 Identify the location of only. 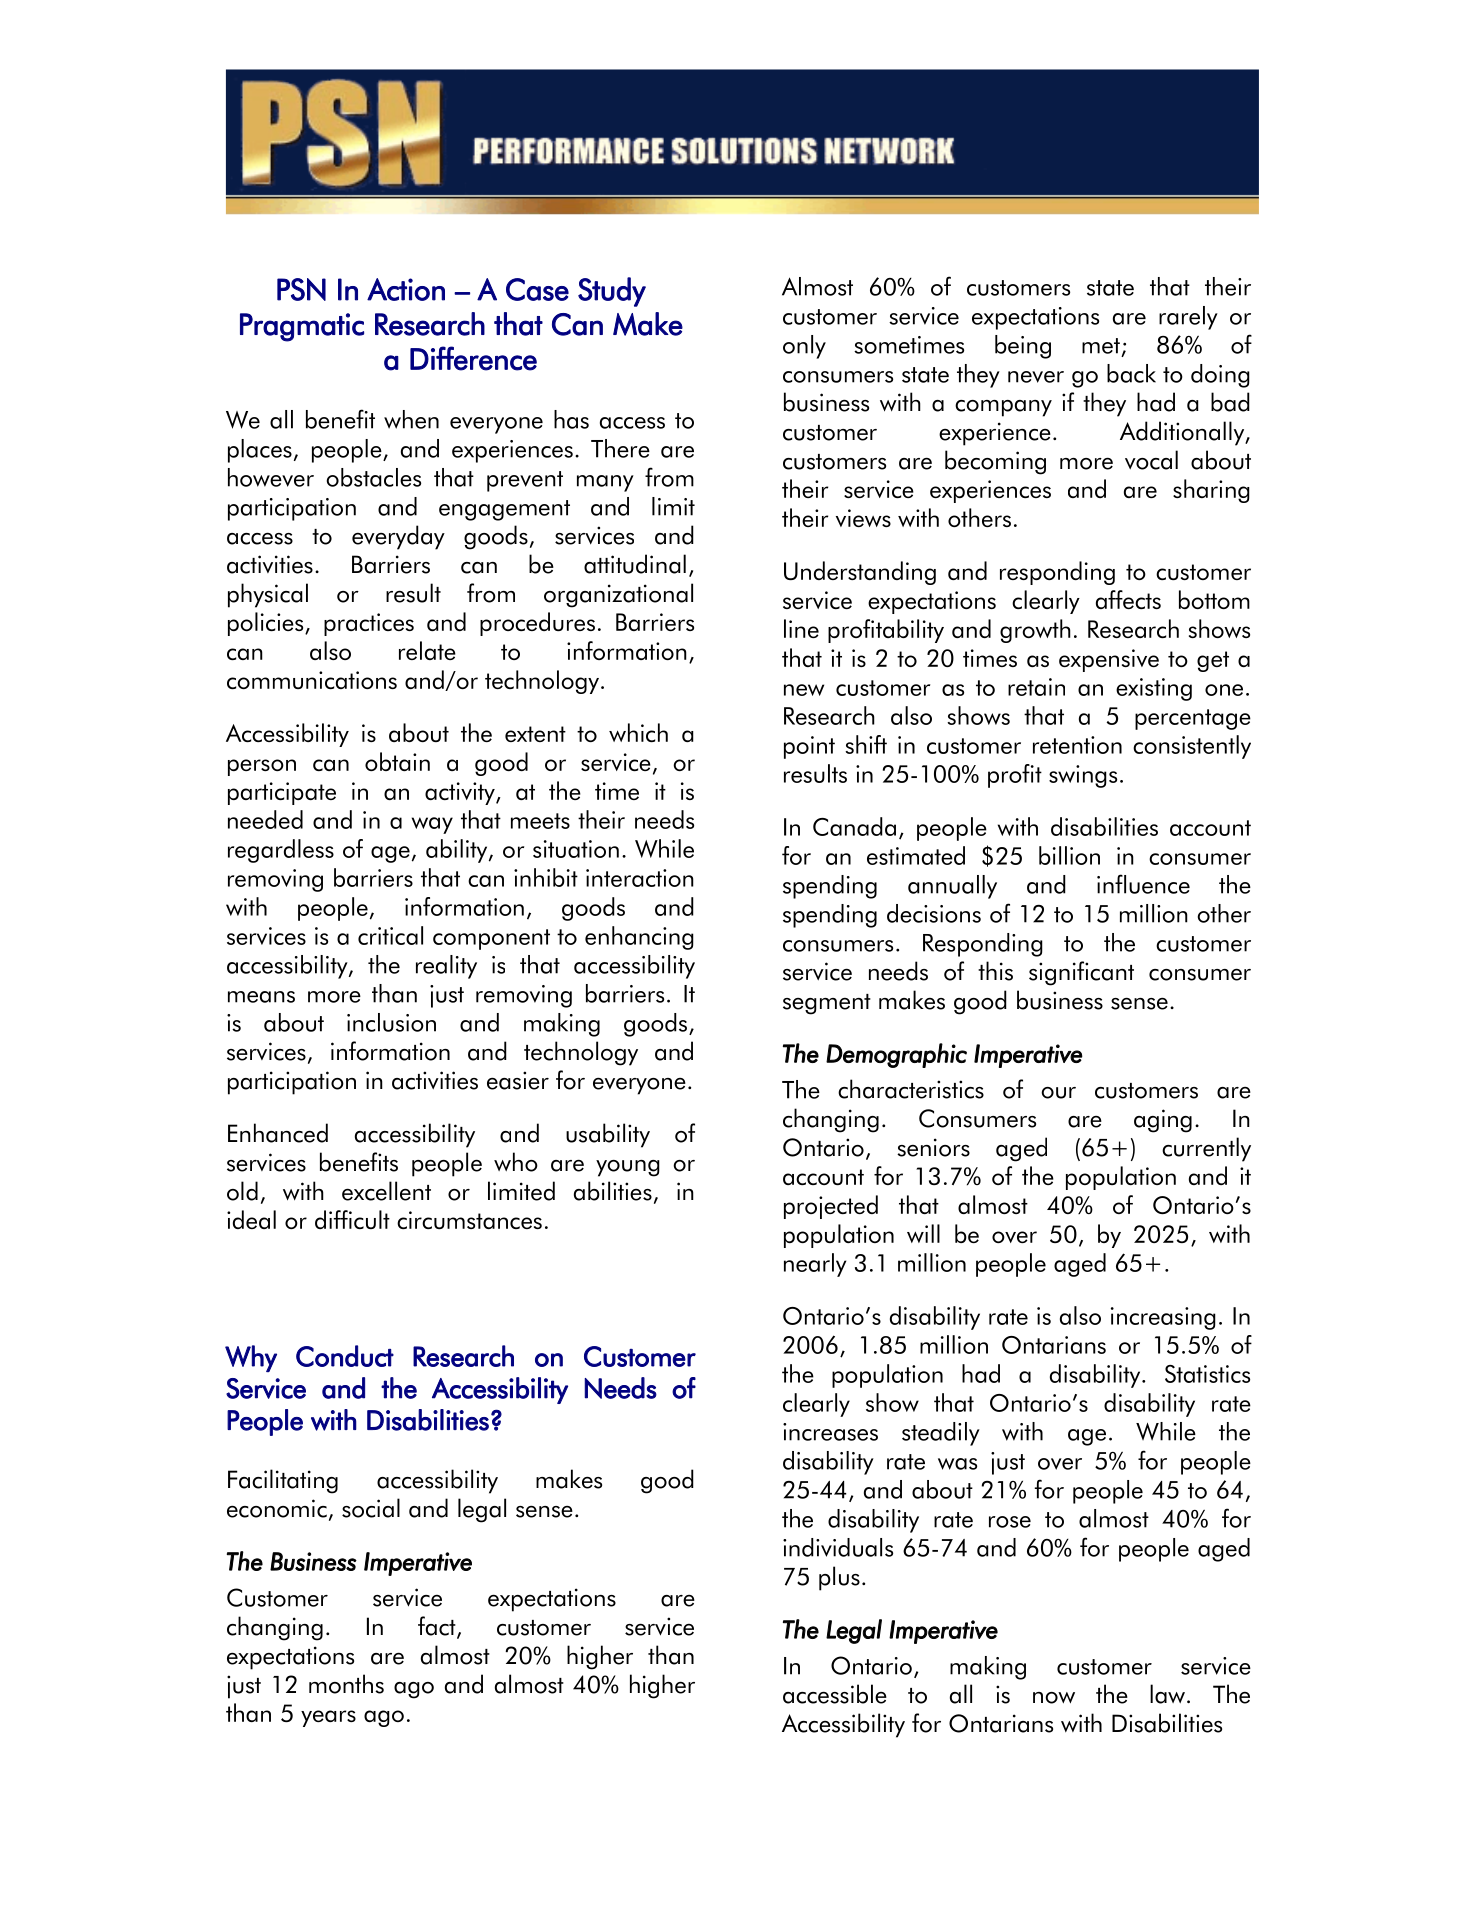
(804, 347).
